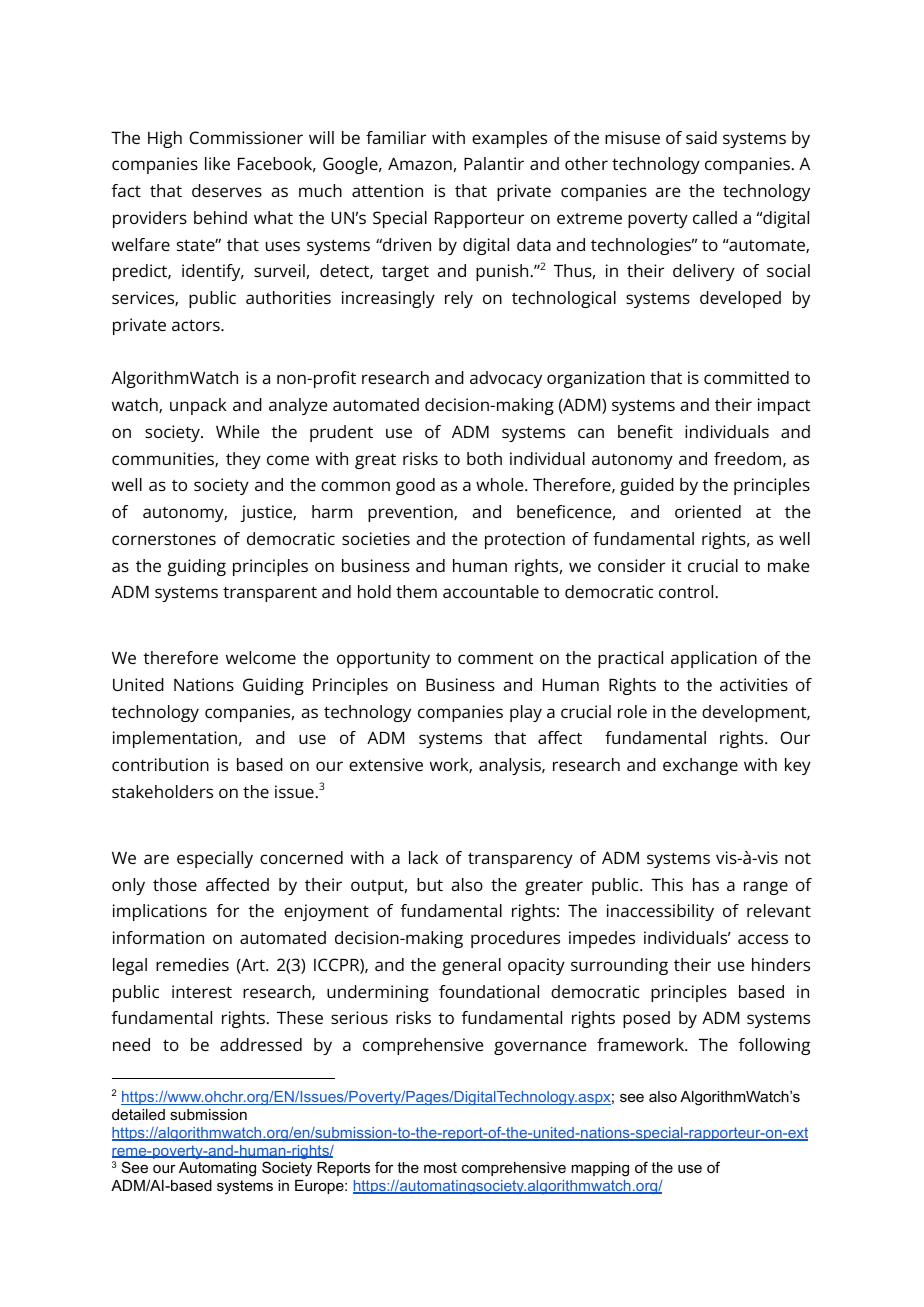 The width and height of the image is (924, 1307). Describe the element at coordinates (217, 163) in the image. I see `like` at that location.
